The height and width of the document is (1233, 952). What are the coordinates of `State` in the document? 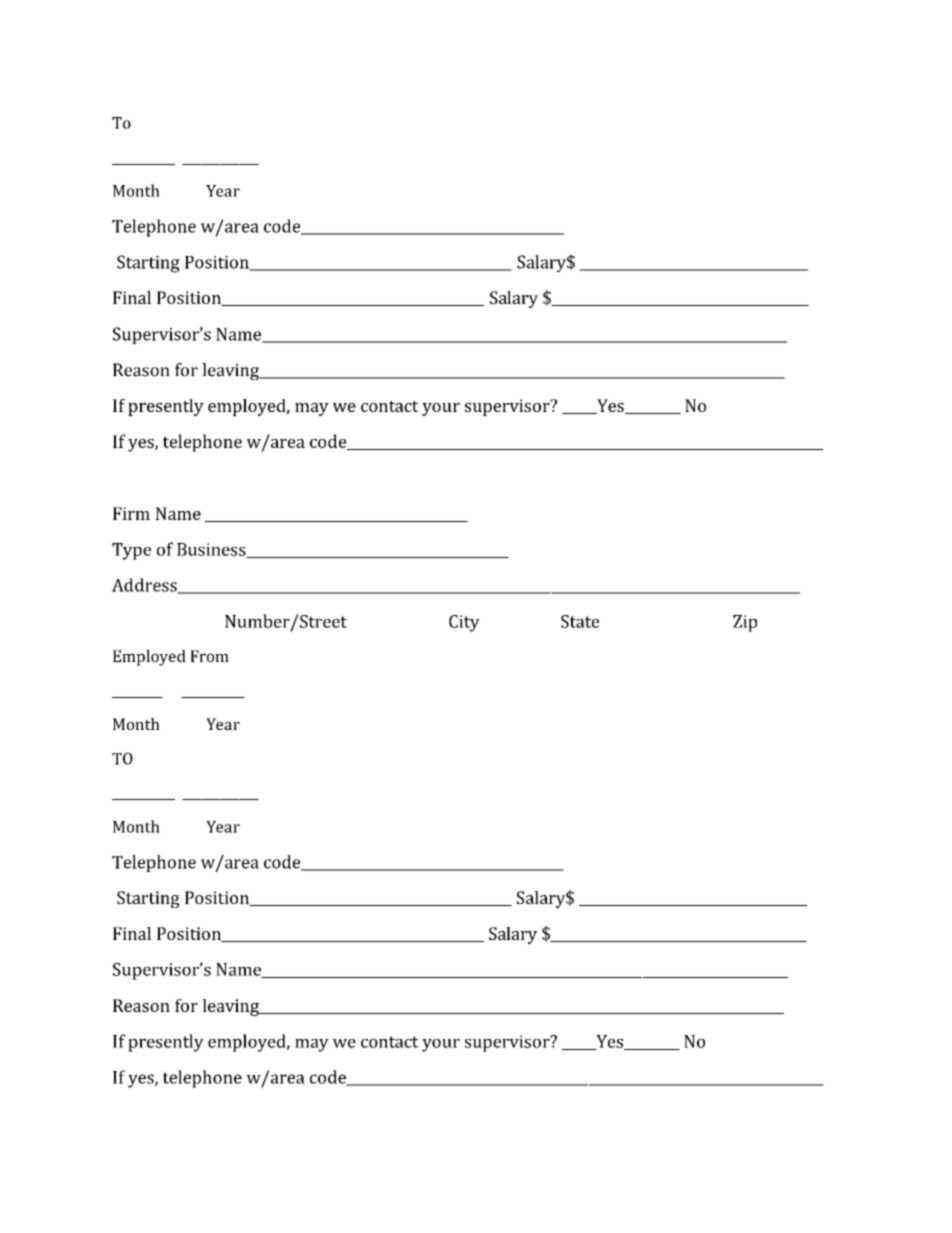 It's located at (580, 621).
